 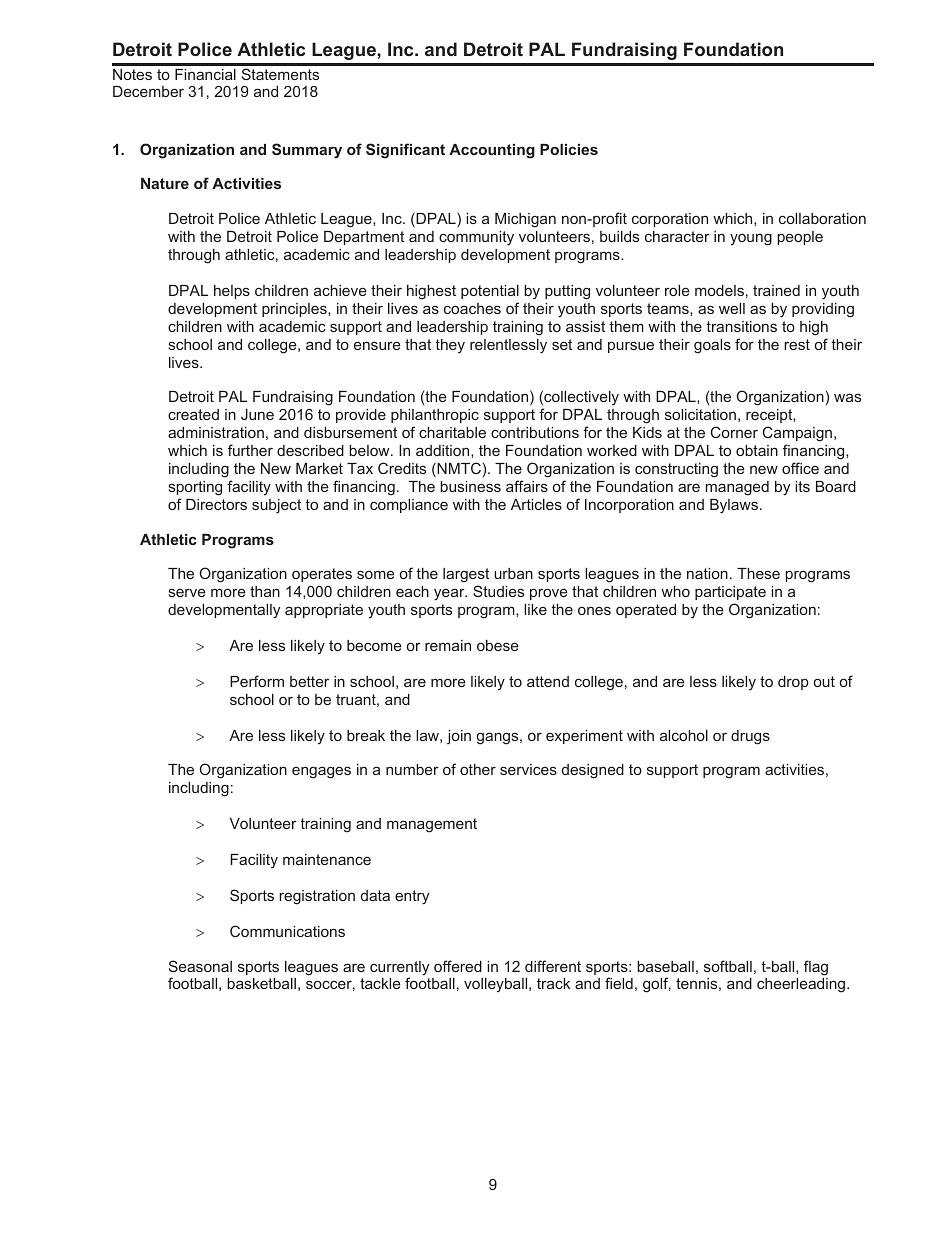 What do you see at coordinates (232, 292) in the document?
I see `helps` at bounding box center [232, 292].
